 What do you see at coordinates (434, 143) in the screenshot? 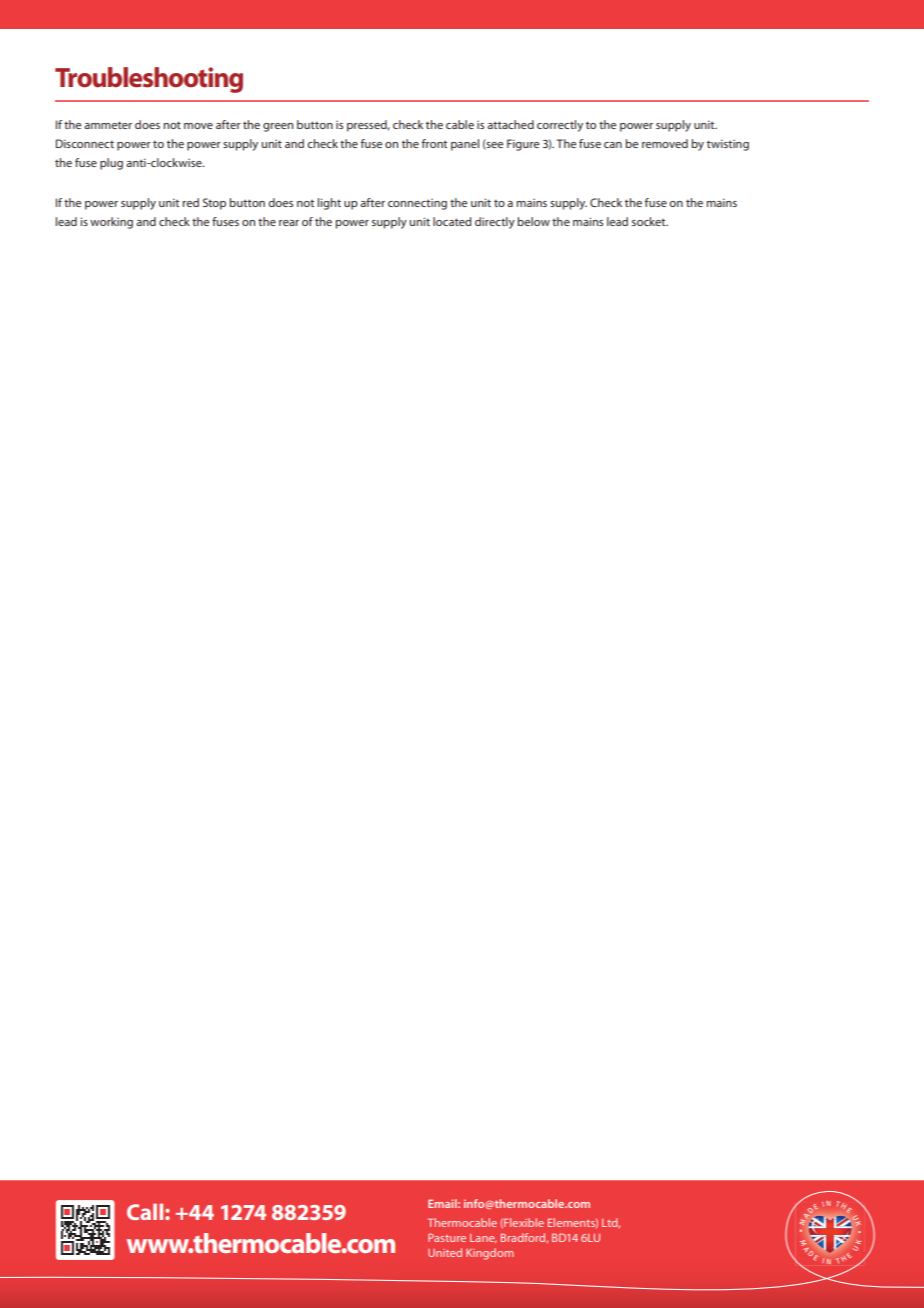
I see `front` at bounding box center [434, 143].
